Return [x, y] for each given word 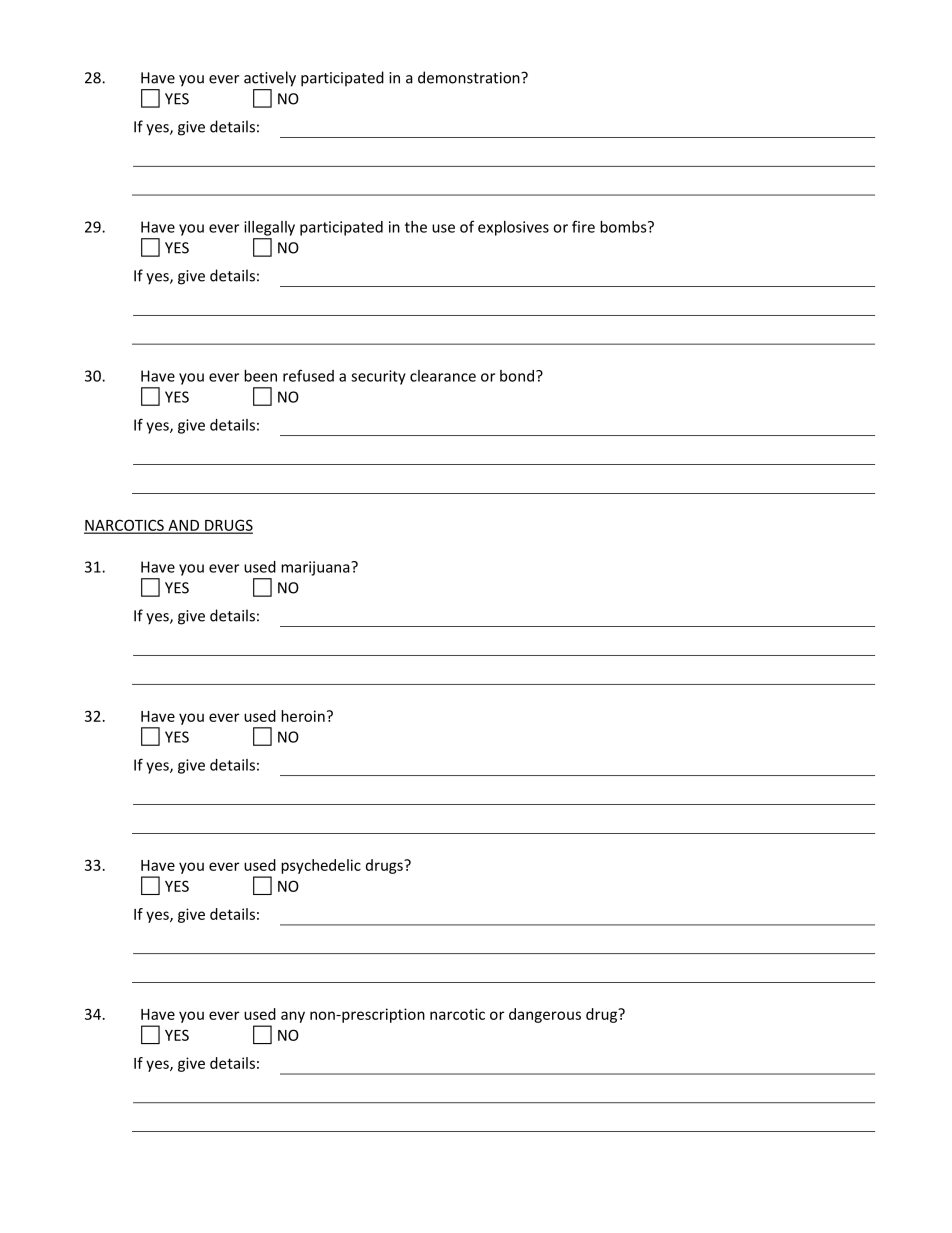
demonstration [470, 77]
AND [184, 526]
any [293, 1017]
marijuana [316, 568]
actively [270, 79]
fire [583, 226]
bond [517, 376]
